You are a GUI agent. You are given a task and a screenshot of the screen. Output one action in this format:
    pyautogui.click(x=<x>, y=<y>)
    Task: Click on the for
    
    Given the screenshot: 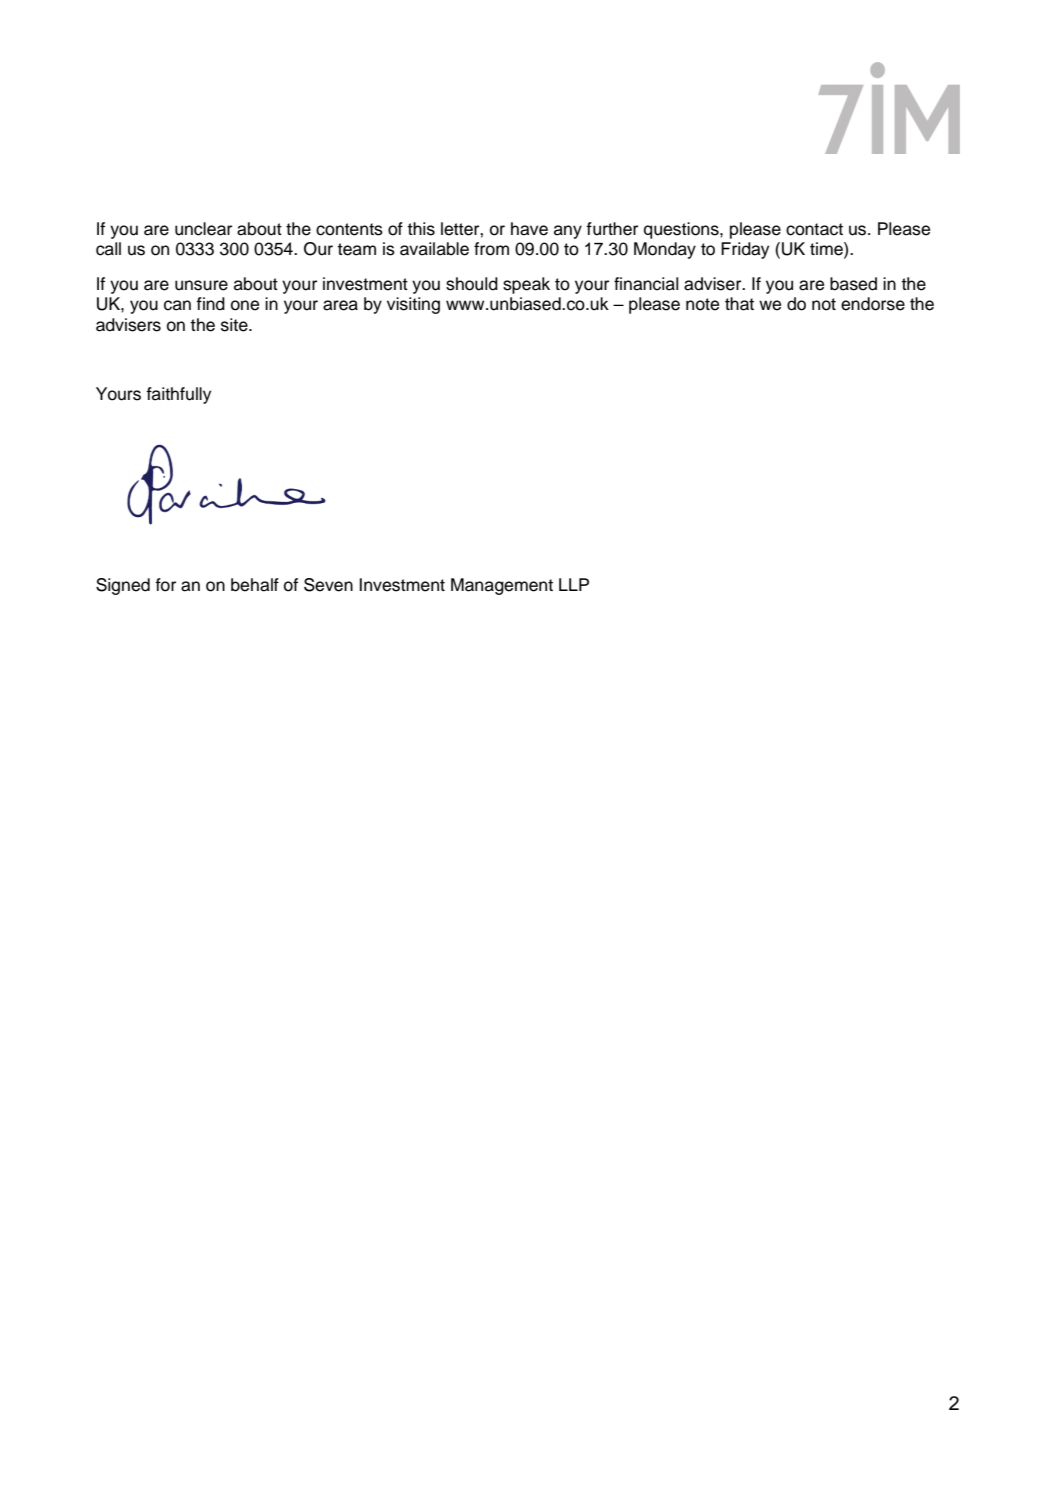 What is the action you would take?
    pyautogui.click(x=165, y=585)
